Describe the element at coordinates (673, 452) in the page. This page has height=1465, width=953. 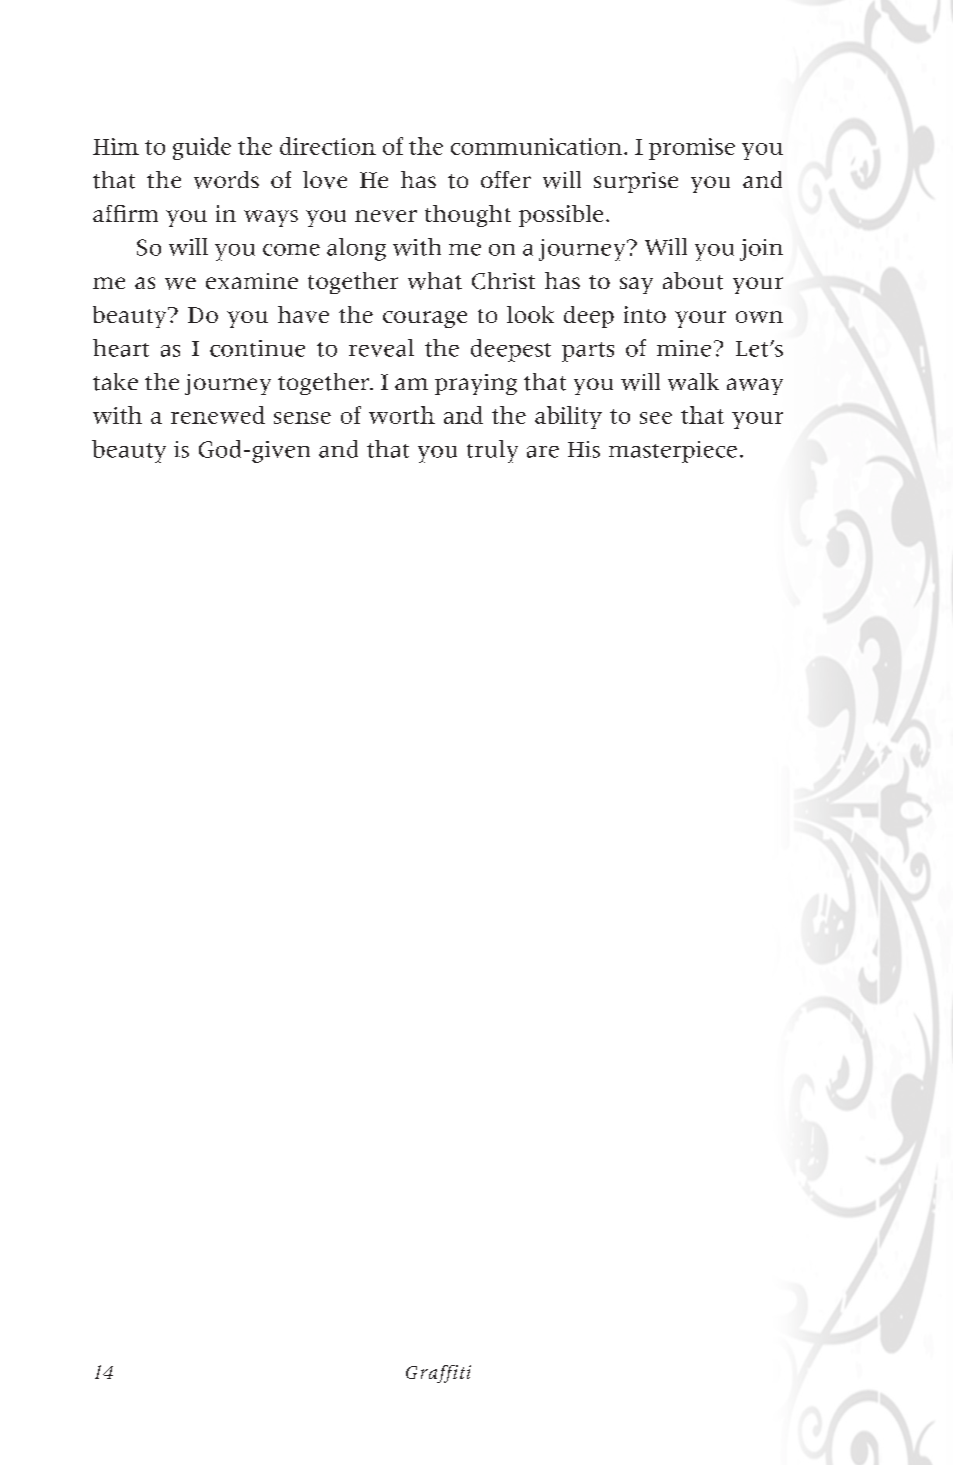
I see `masterpiece` at that location.
